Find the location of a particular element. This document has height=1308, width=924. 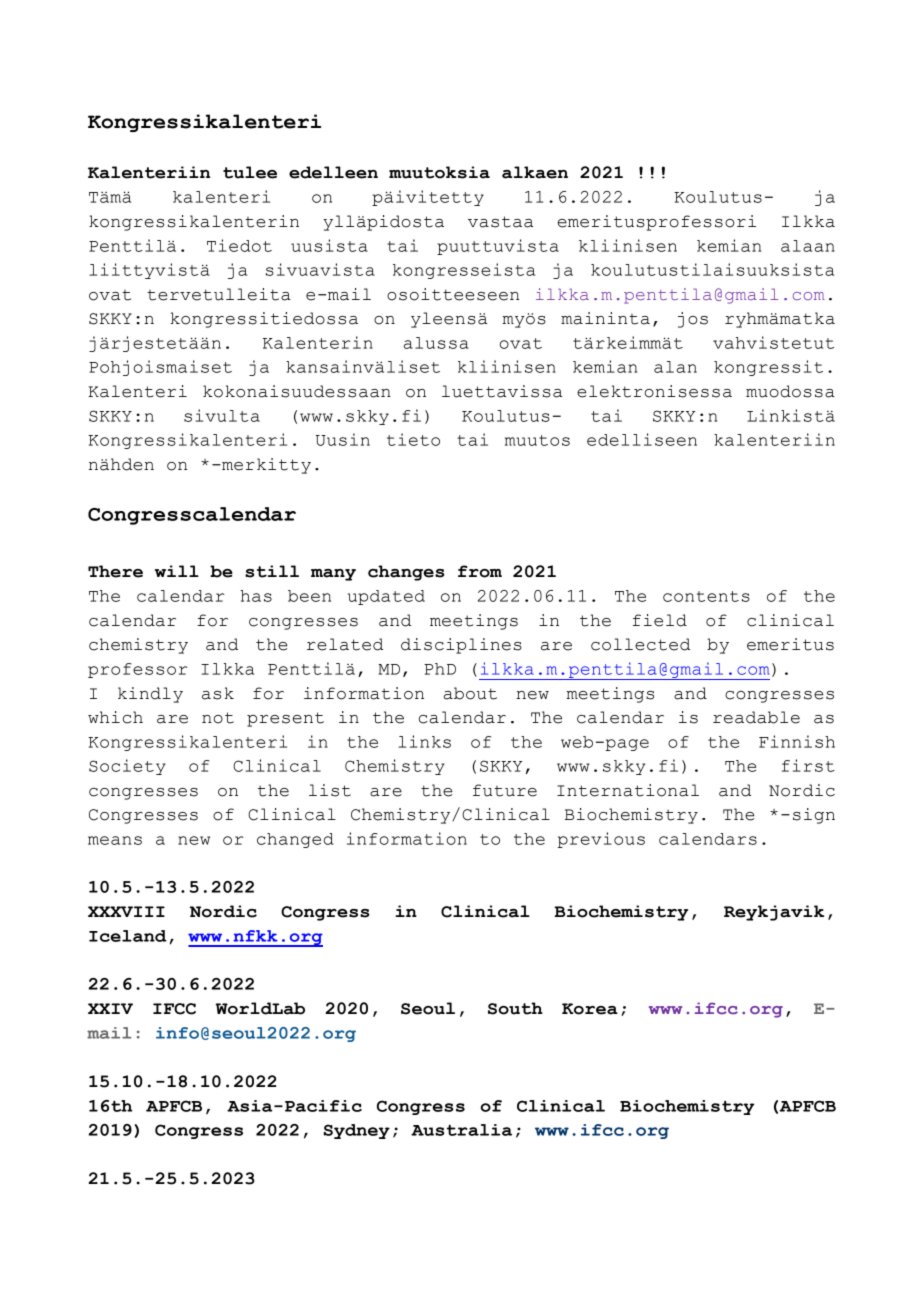

Korea is located at coordinates (590, 1009).
